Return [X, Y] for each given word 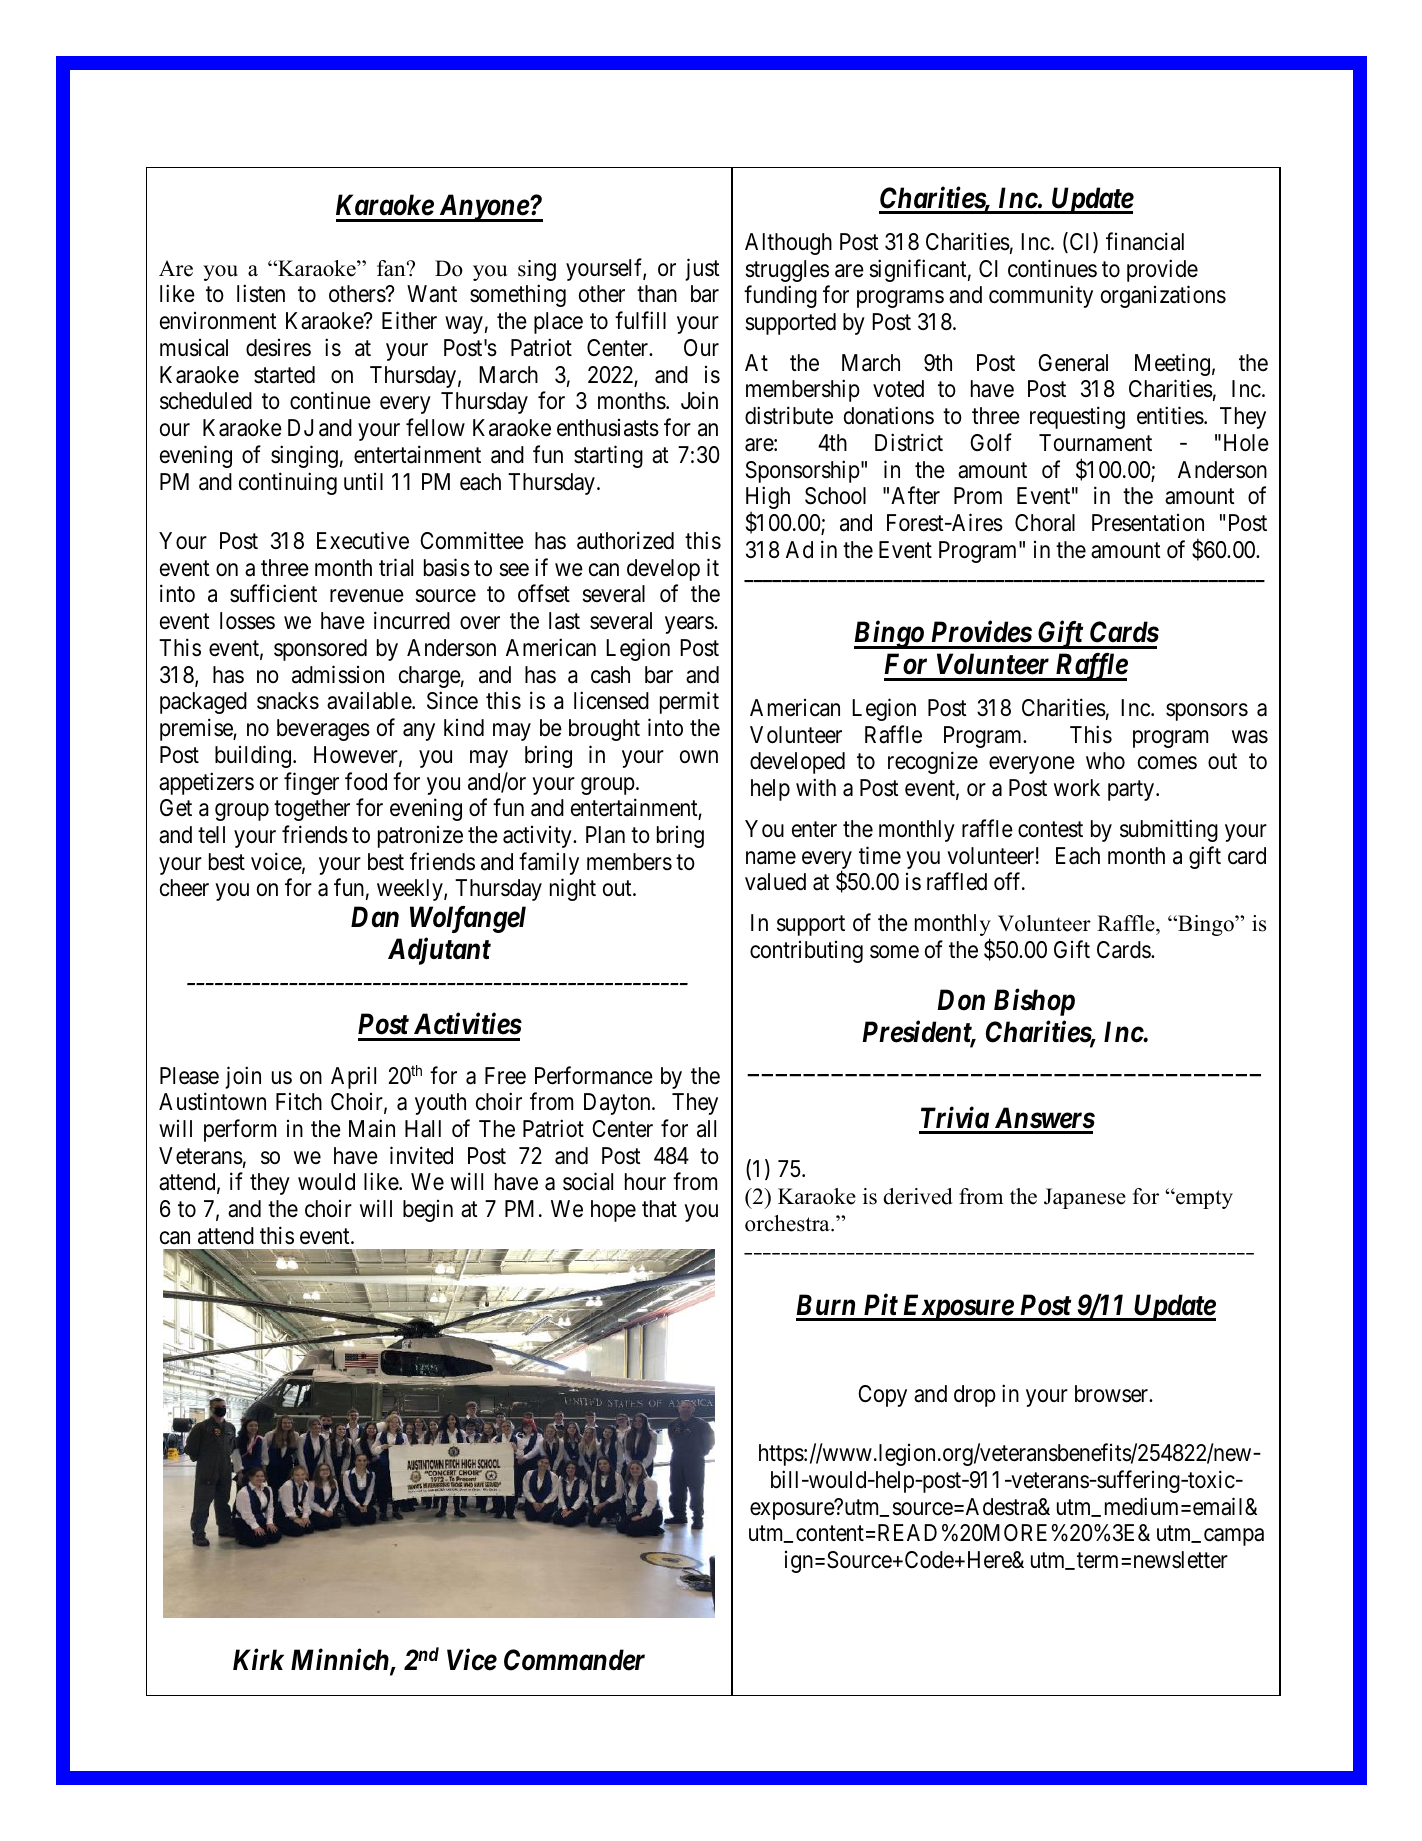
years [690, 625]
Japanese [1085, 1198]
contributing [806, 952]
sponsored [320, 650]
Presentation [1148, 523]
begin [428, 1211]
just [702, 269]
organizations [1163, 297]
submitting [1169, 830]
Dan [375, 917]
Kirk [258, 1659]
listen [261, 294]
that [659, 1209]
